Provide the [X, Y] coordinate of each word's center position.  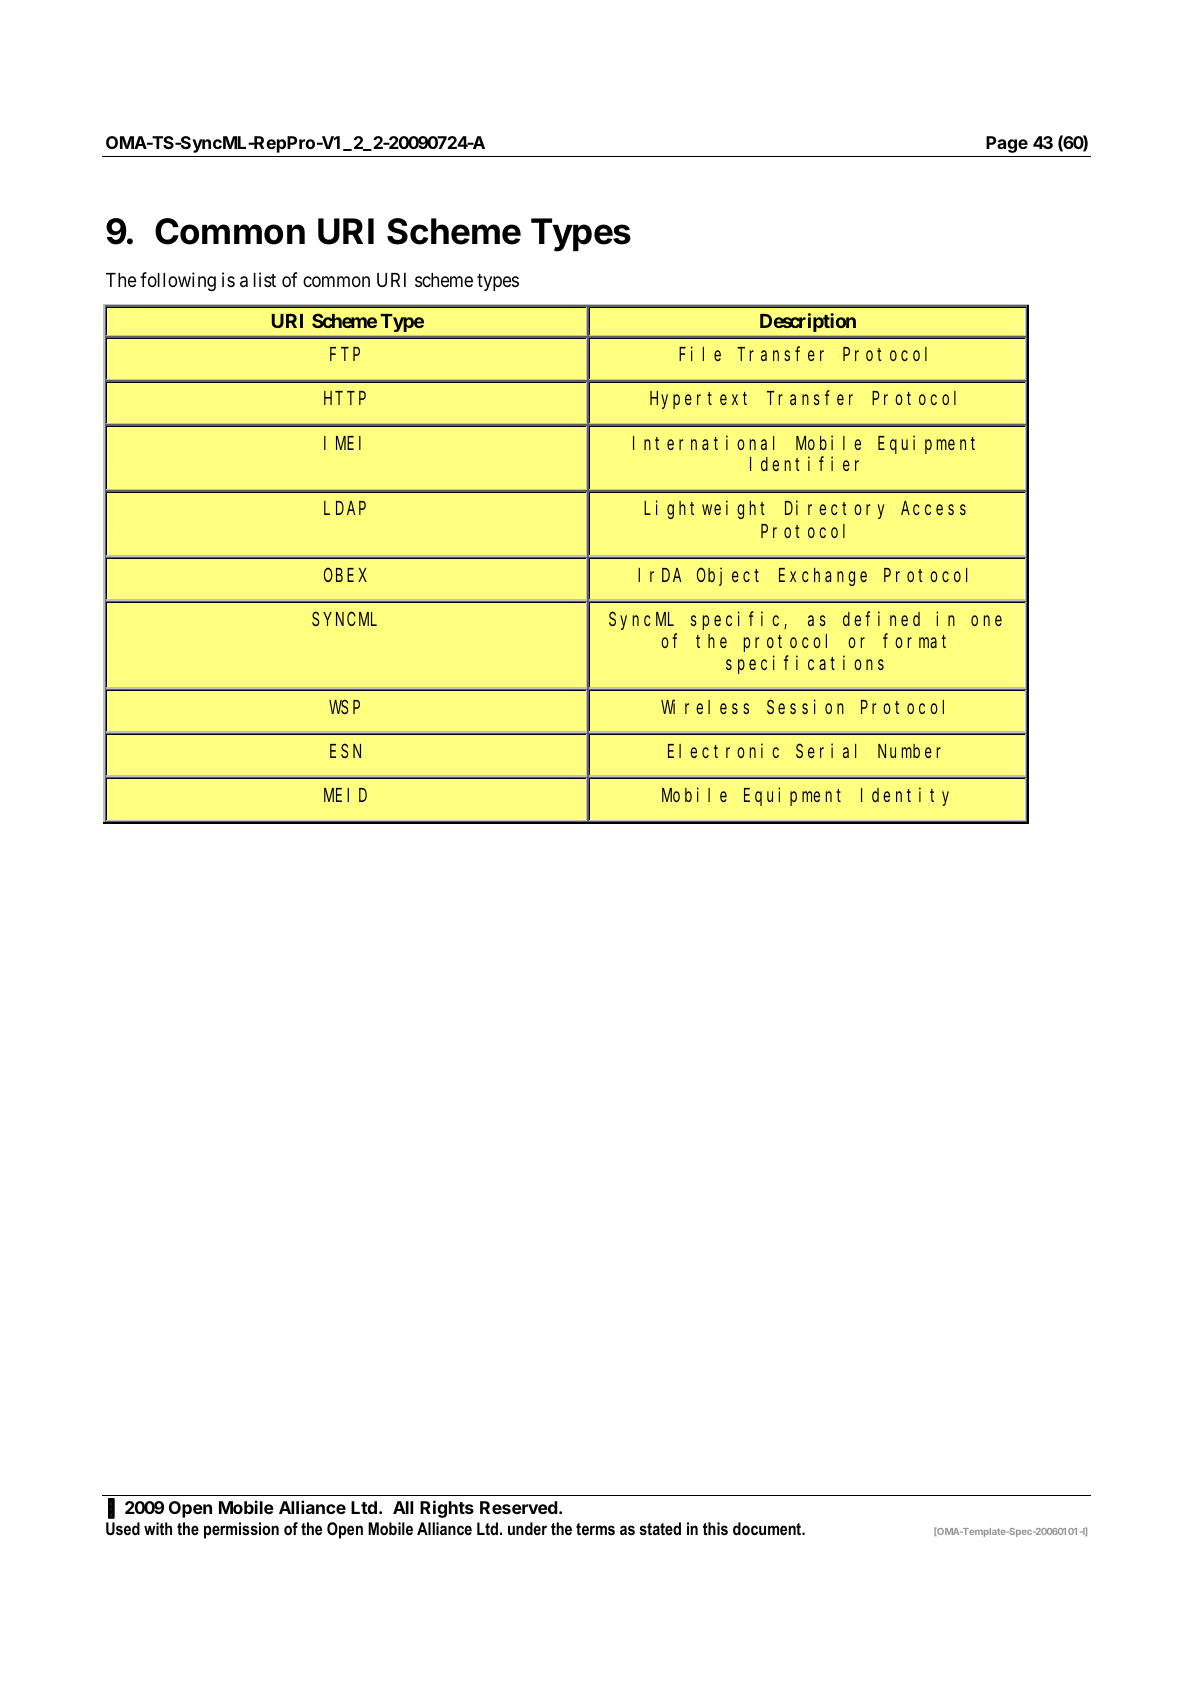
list [265, 279]
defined [881, 618]
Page [1007, 144]
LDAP [345, 509]
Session [805, 706]
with [158, 1528]
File [700, 354]
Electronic [723, 750]
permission [241, 1530]
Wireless [705, 706]
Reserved [520, 1507]
